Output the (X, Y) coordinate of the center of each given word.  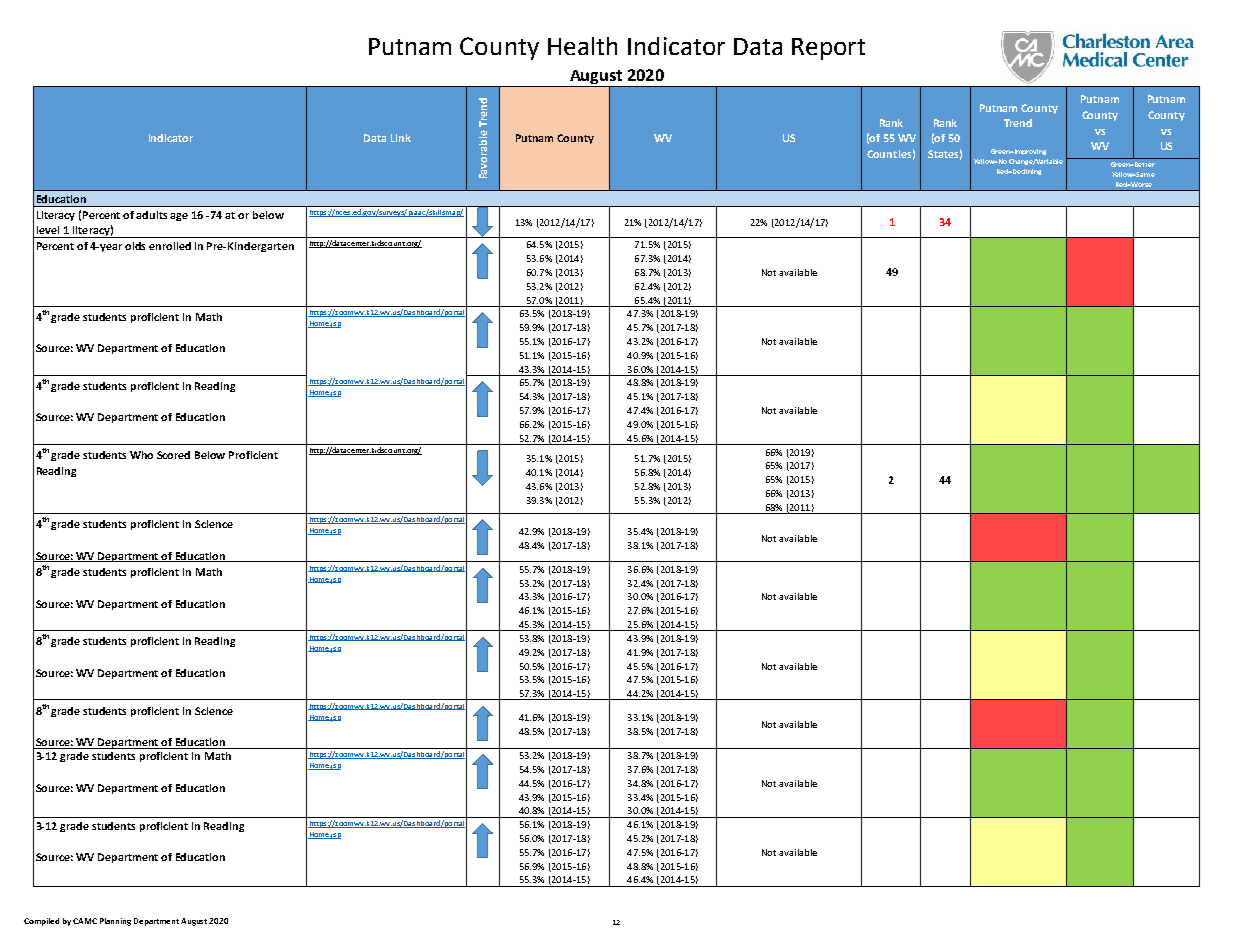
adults (153, 215)
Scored (173, 455)
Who (141, 455)
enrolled (170, 246)
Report (828, 49)
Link (401, 138)
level (48, 230)
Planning (115, 922)
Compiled (41, 922)
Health (582, 46)
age (179, 217)
